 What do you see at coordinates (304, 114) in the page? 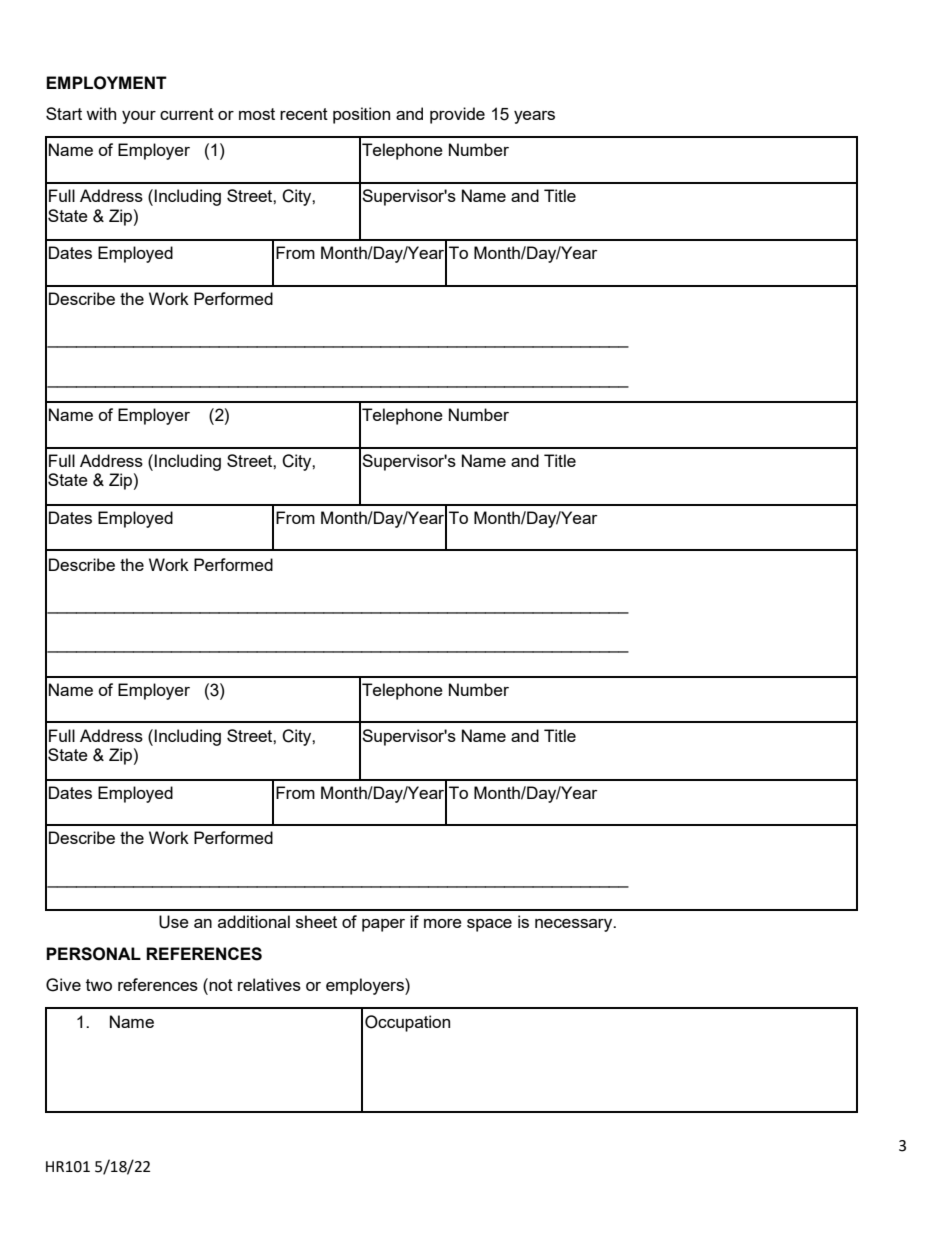
I see `recent` at bounding box center [304, 114].
